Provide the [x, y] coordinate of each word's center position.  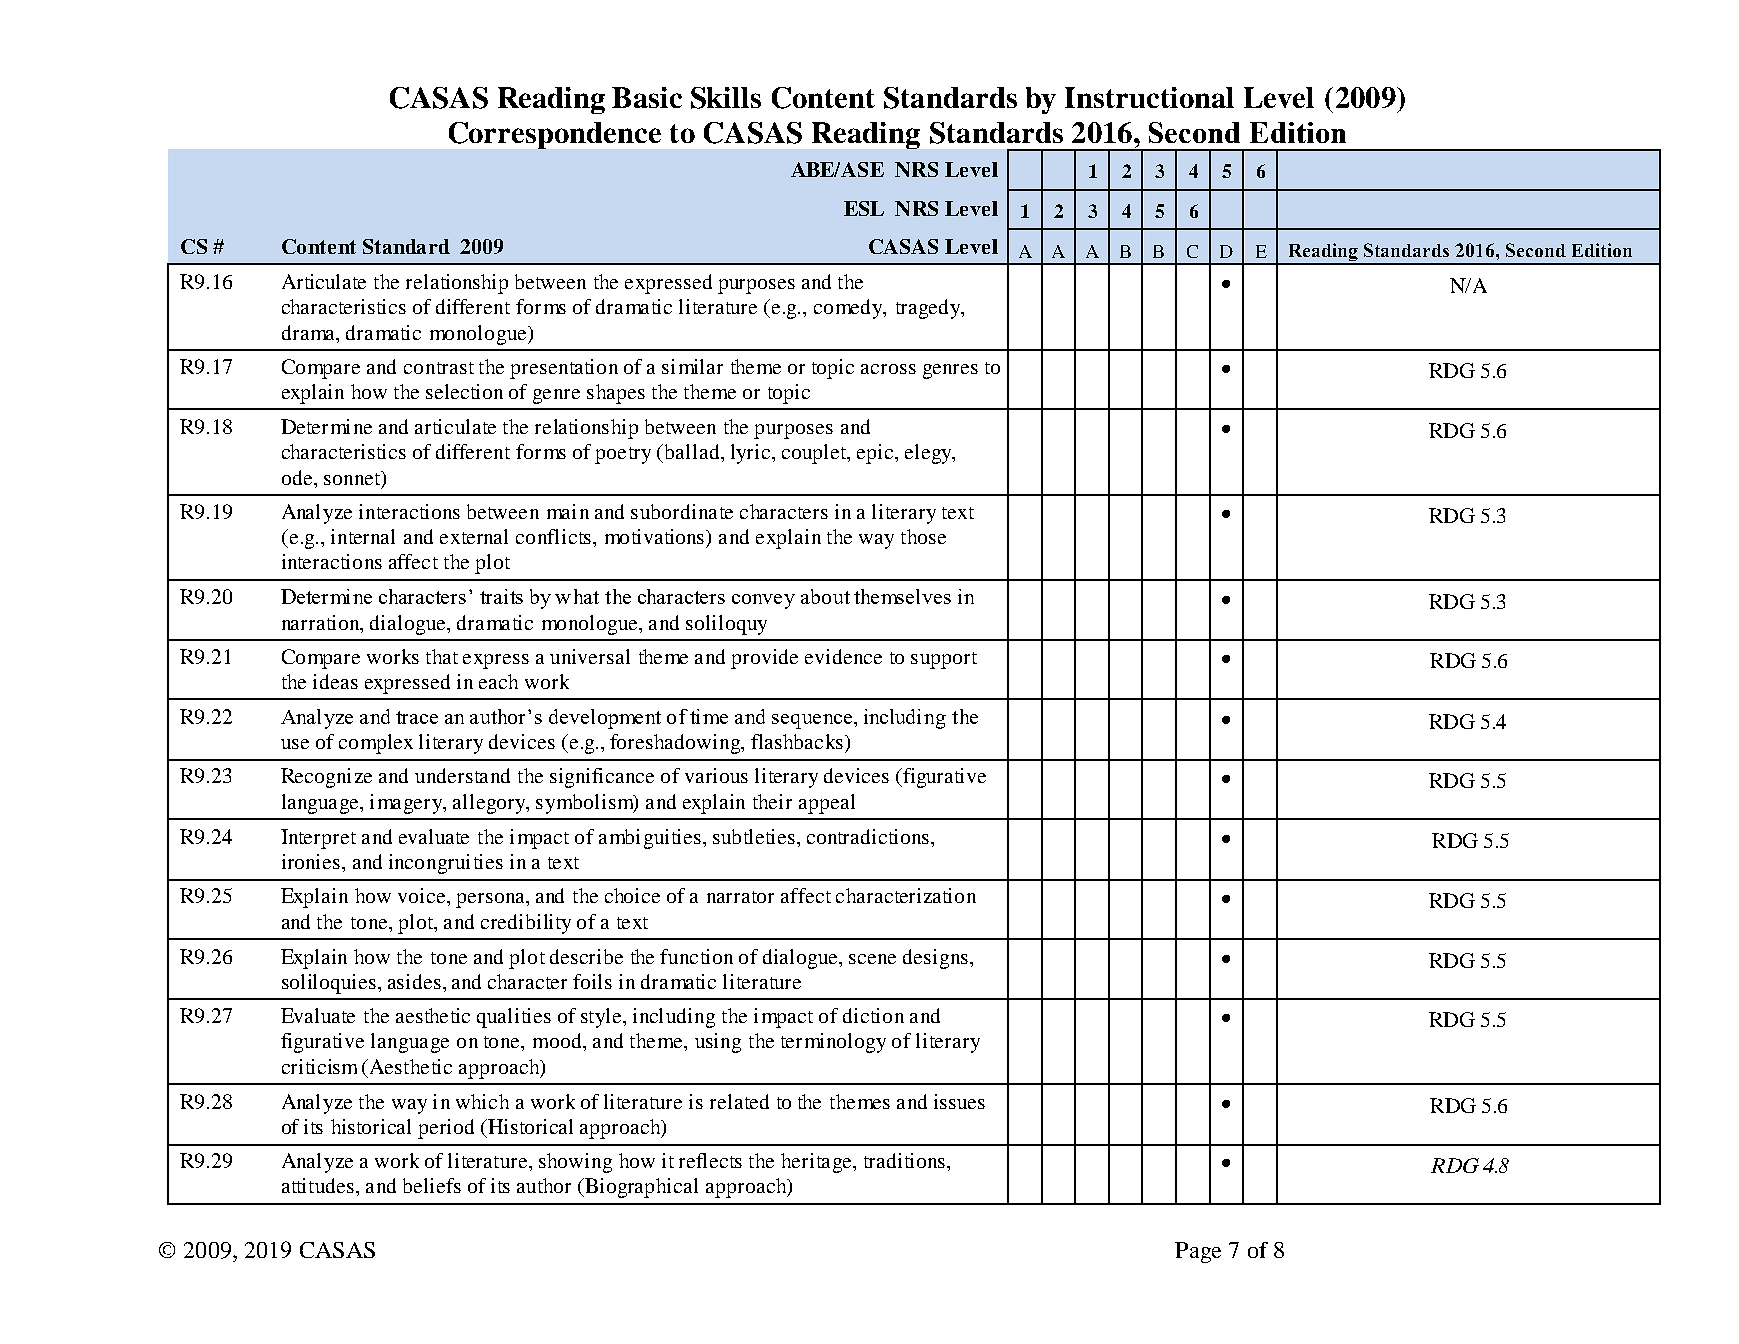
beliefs [432, 1185]
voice [423, 895]
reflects [710, 1160]
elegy [929, 454]
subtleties [754, 836]
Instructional [1149, 97]
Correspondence [555, 135]
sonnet [353, 479]
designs [935, 959]
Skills [726, 98]
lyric [752, 454]
